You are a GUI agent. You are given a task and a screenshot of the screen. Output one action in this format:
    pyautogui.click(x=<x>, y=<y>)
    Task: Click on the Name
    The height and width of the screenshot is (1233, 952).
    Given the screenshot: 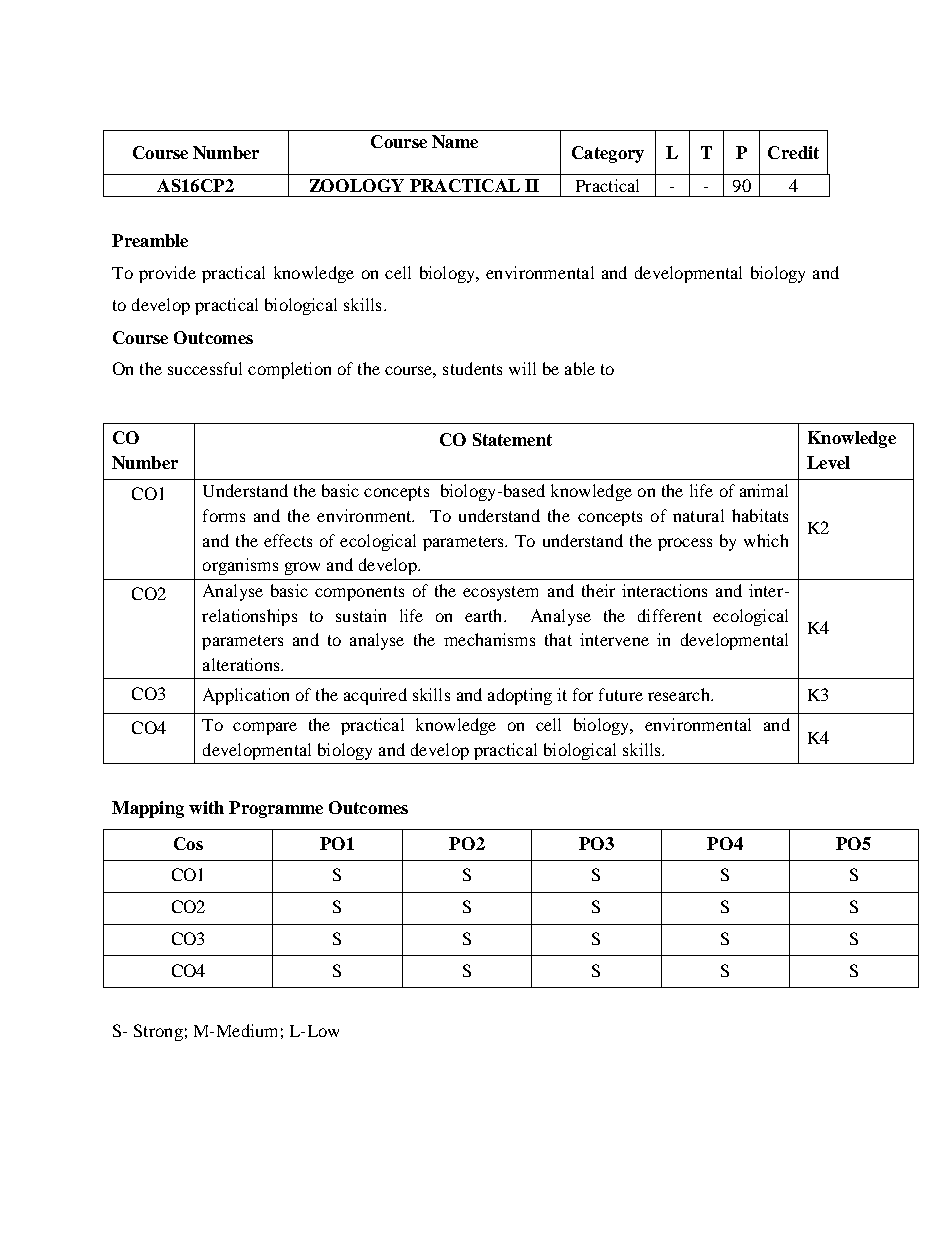 What is the action you would take?
    pyautogui.click(x=455, y=141)
